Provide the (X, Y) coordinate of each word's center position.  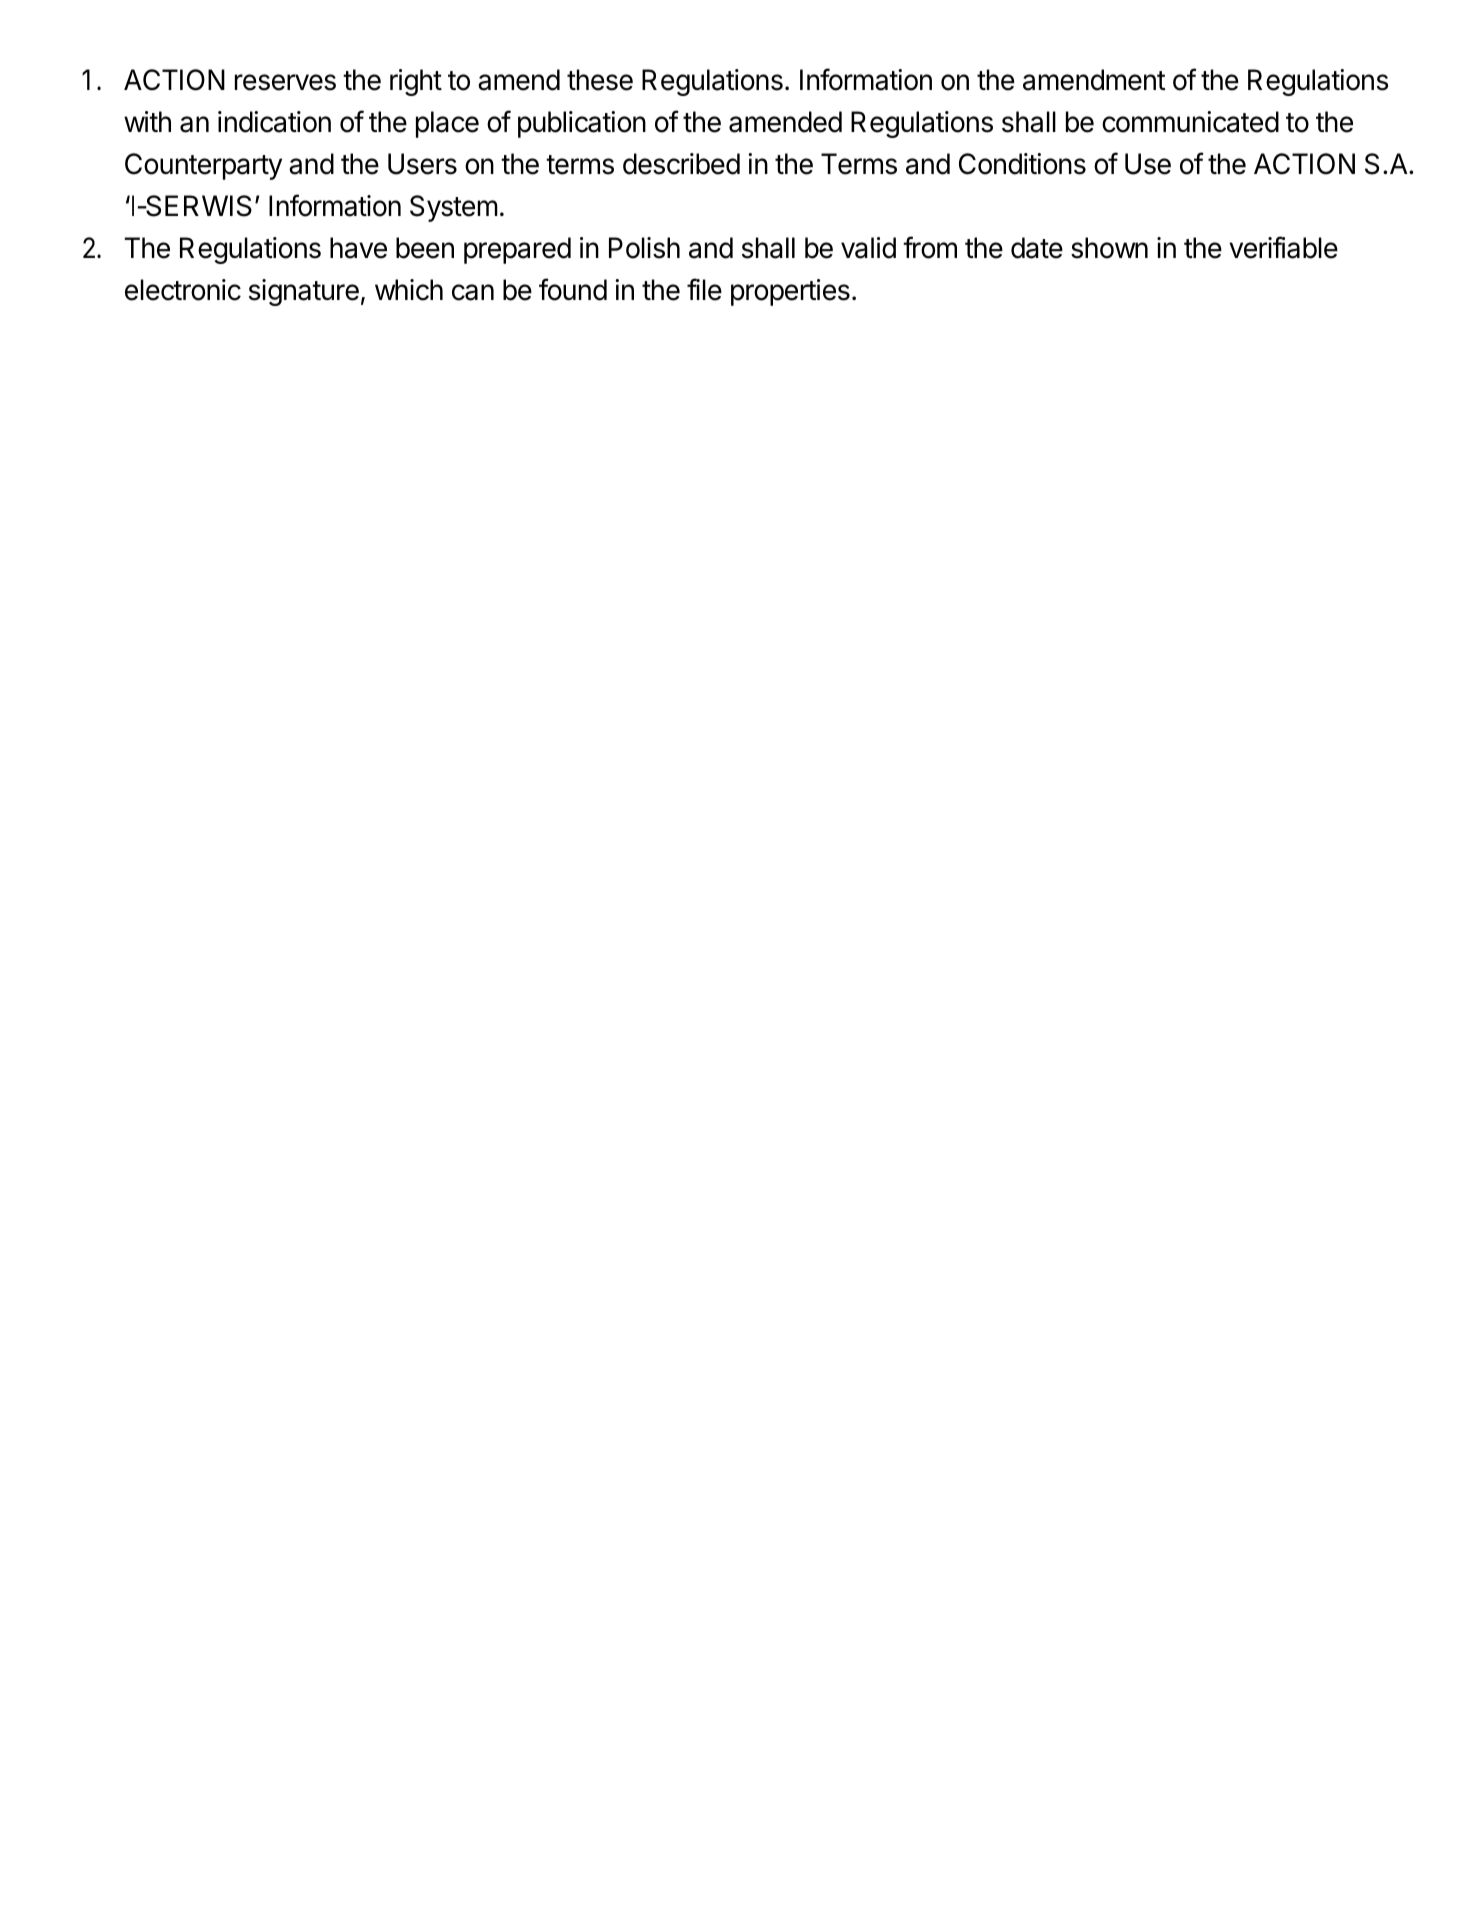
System (454, 208)
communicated (1190, 122)
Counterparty (203, 166)
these (600, 80)
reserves (285, 82)
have (358, 248)
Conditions (1022, 164)
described (681, 164)
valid (868, 248)
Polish (644, 248)
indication (274, 122)
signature (304, 292)
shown (1109, 248)
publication (582, 124)
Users (422, 164)
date (1037, 248)
